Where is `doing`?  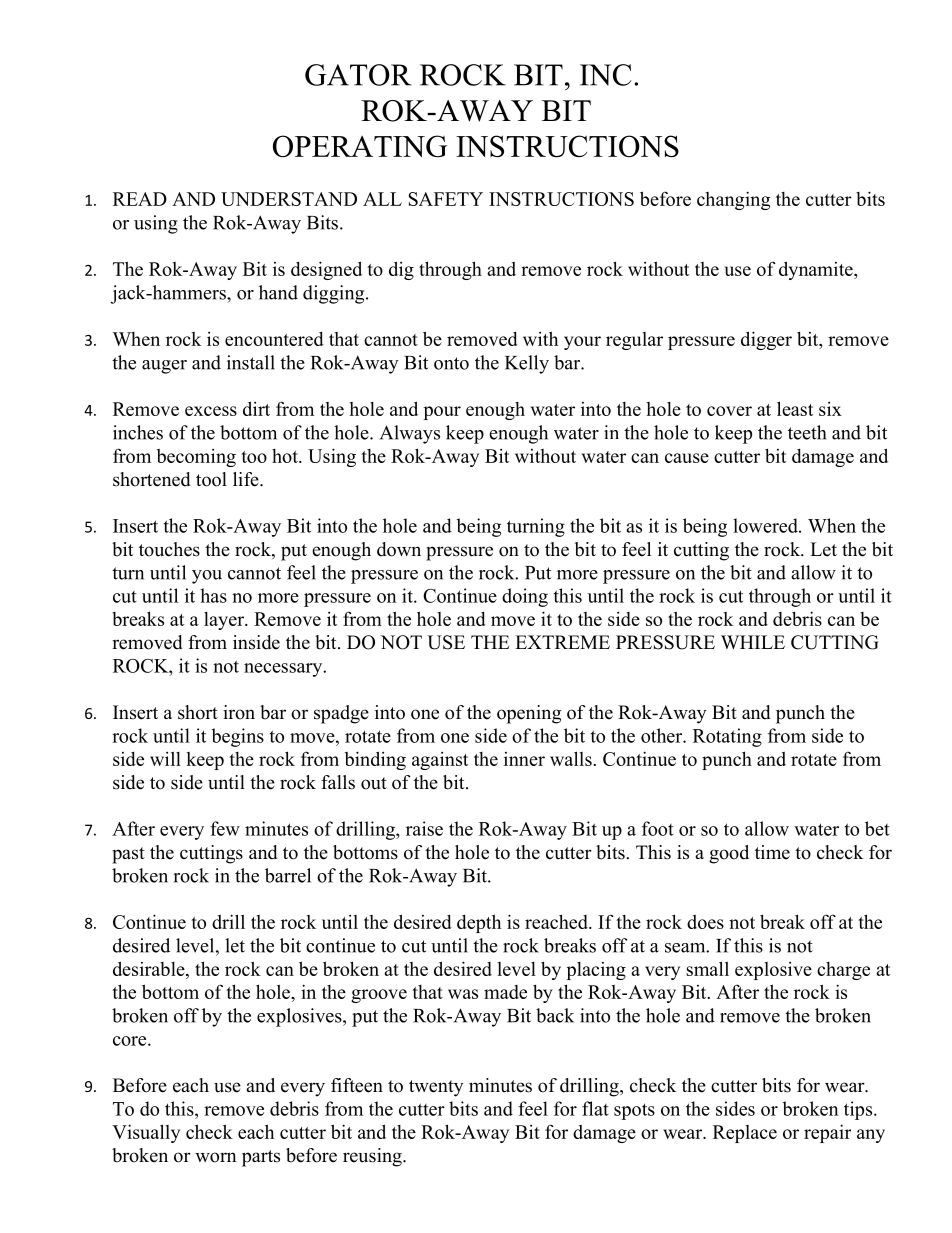 doing is located at coordinates (525, 597).
